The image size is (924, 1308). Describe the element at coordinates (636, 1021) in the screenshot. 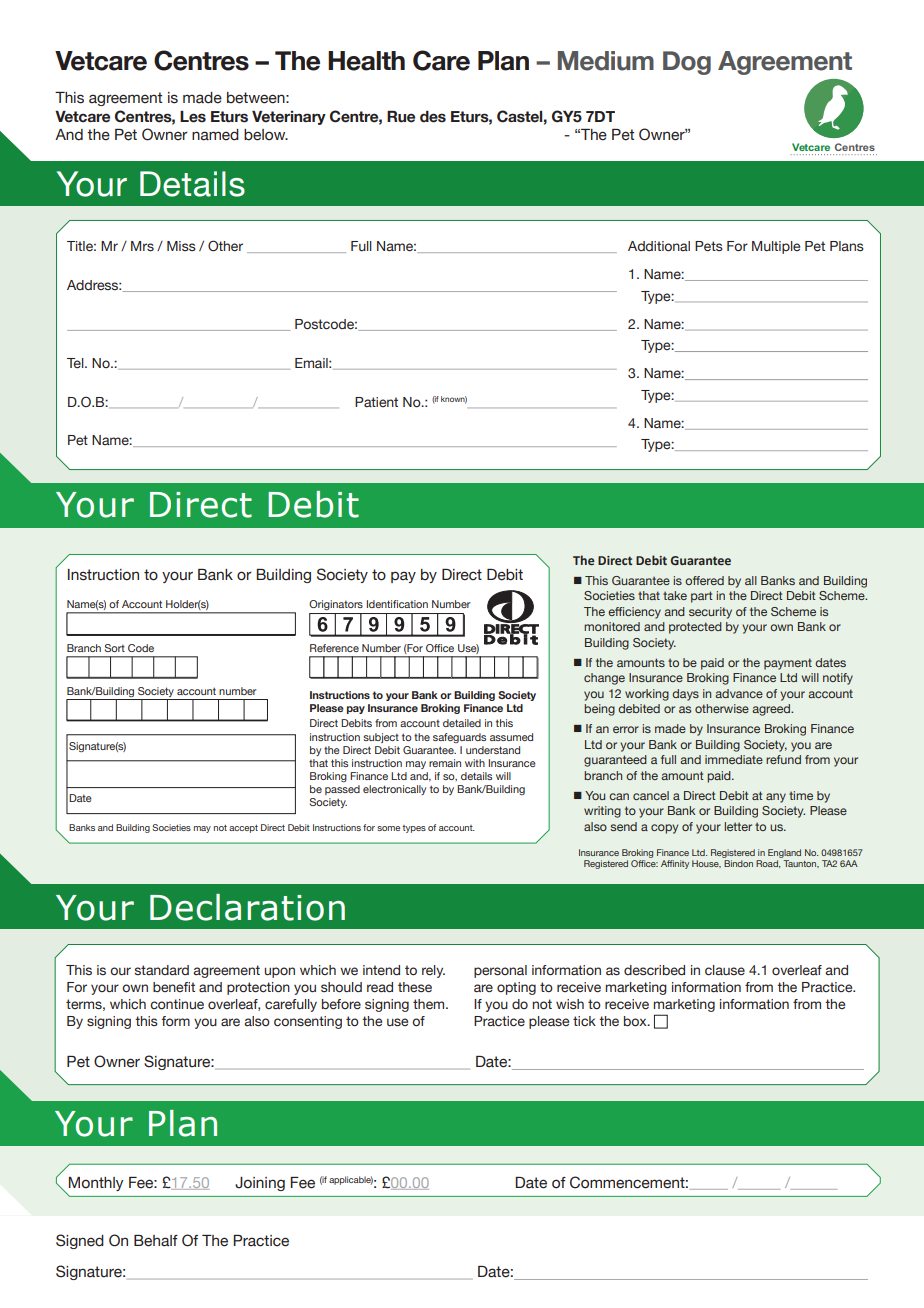

I see `box` at that location.
